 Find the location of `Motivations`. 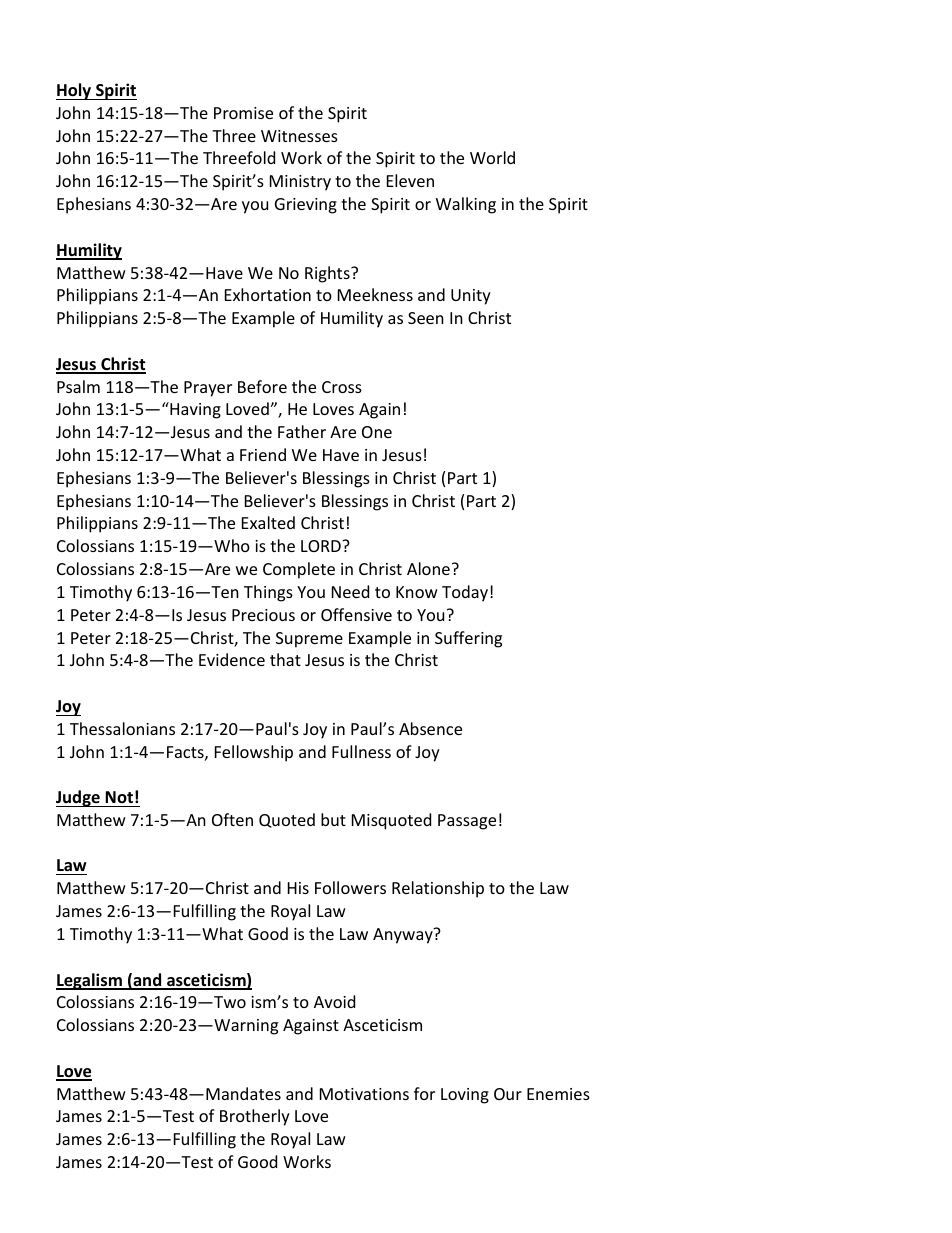

Motivations is located at coordinates (364, 1094).
